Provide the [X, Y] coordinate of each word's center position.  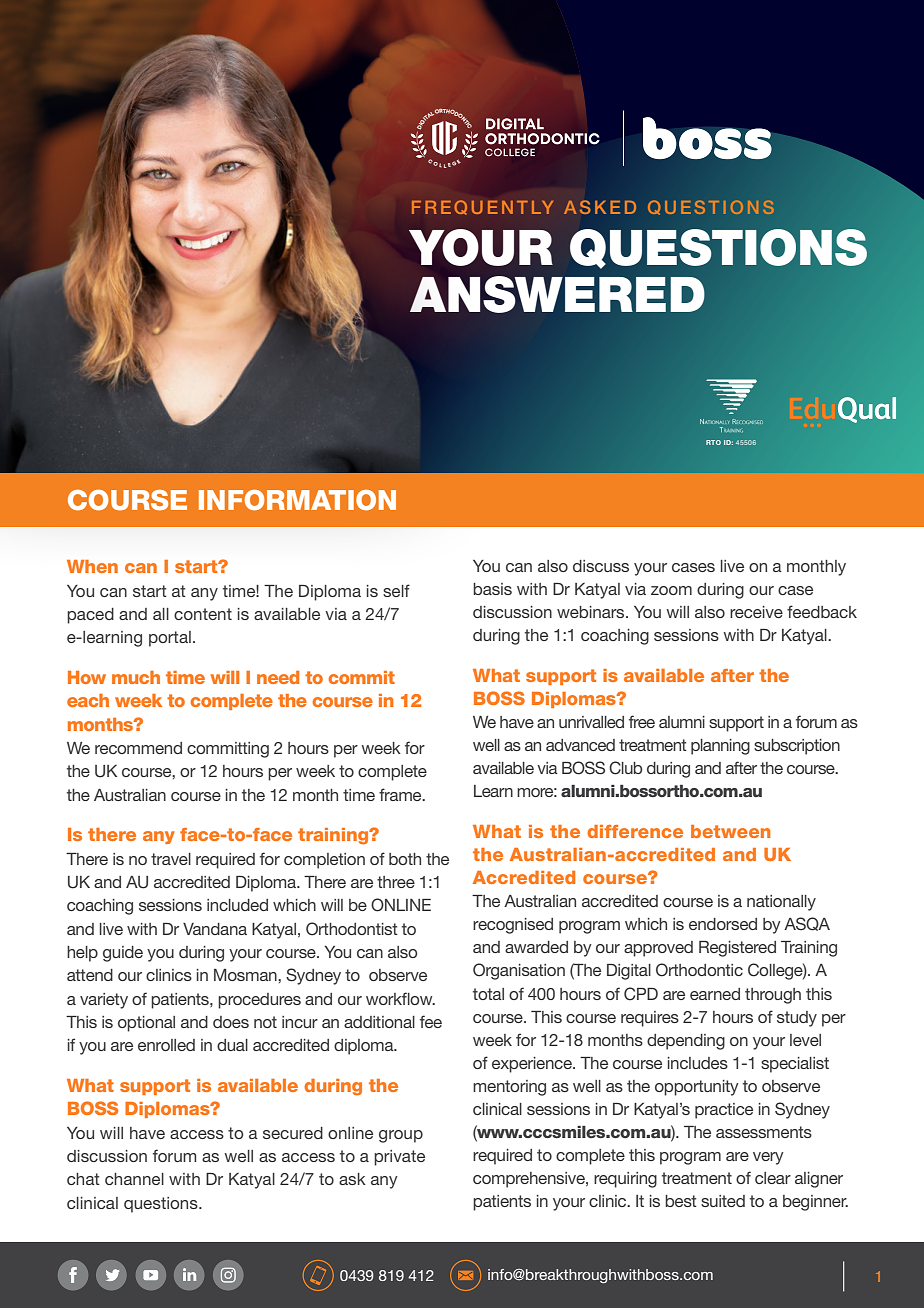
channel [134, 1179]
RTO [713, 442]
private [399, 1158]
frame [401, 794]
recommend [138, 748]
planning [720, 747]
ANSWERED [557, 294]
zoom [671, 590]
